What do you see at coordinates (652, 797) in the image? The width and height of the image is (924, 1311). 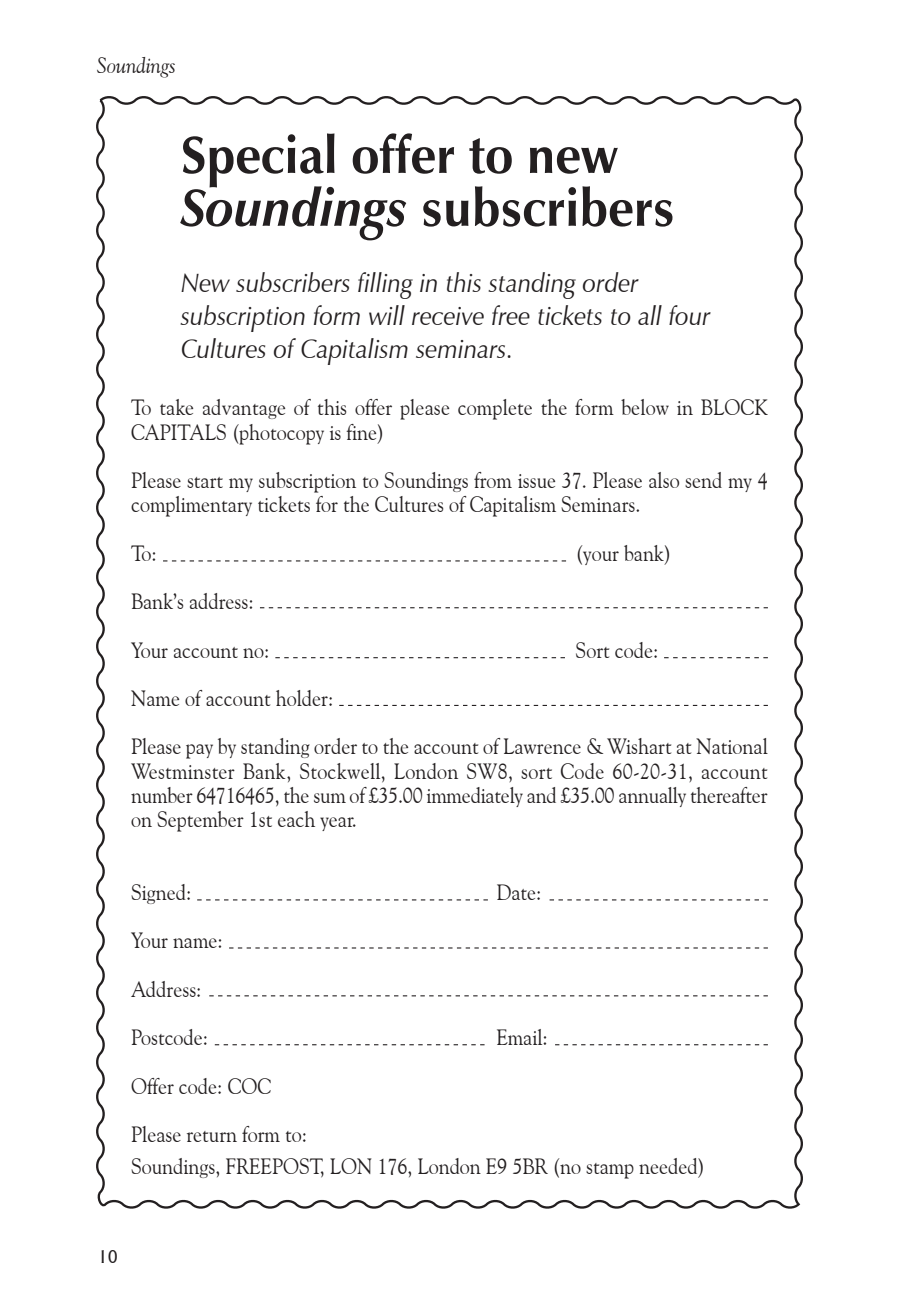 I see `annually` at bounding box center [652, 797].
